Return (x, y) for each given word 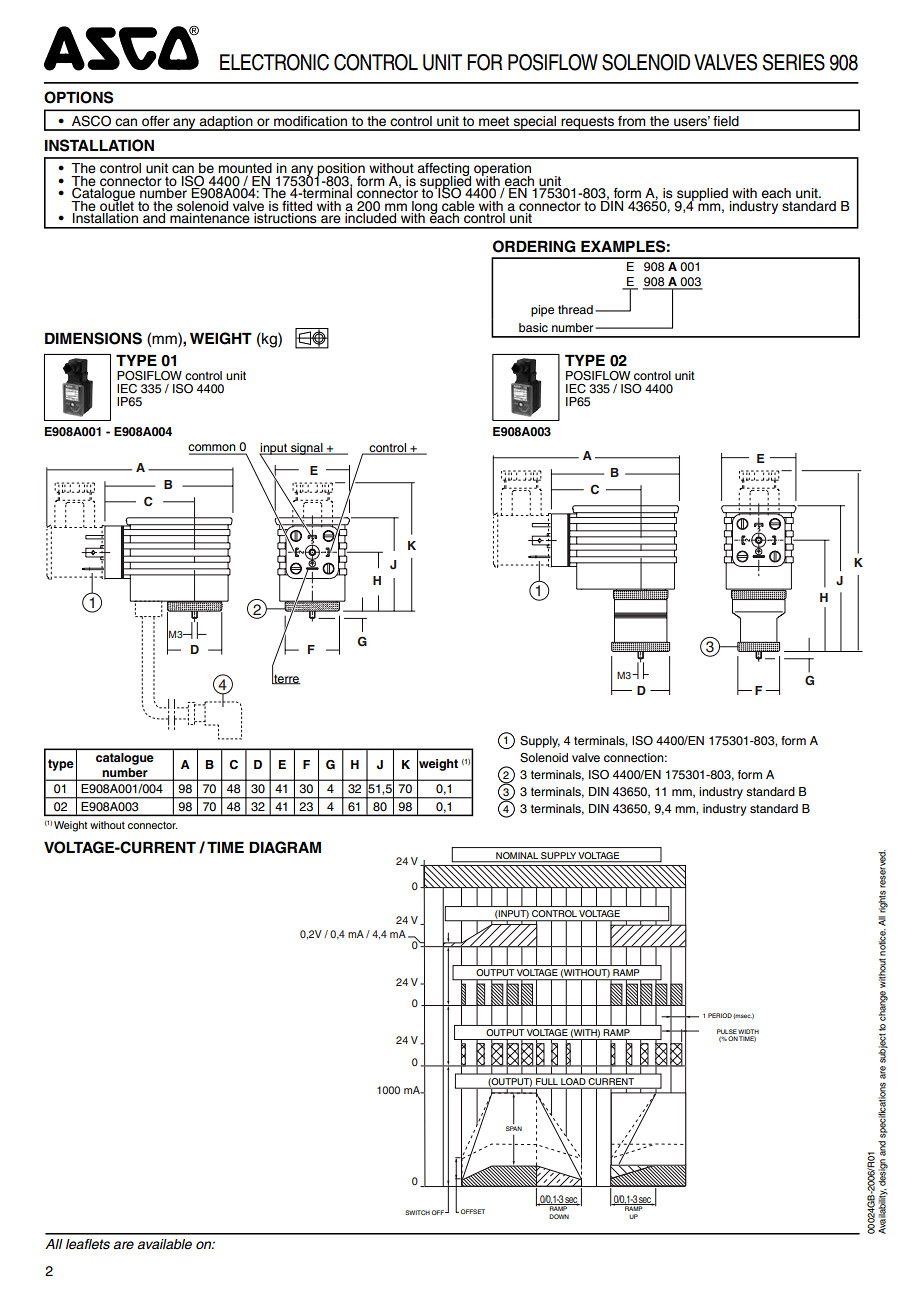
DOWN (559, 1216)
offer (156, 121)
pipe (542, 311)
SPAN (514, 1128)
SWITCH (417, 1212)
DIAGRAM (285, 847)
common (213, 449)
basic (533, 327)
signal (307, 449)
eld (730, 121)
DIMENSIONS (93, 338)
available (164, 1244)
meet (494, 121)
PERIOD (720, 1015)
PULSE (727, 1031)
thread (575, 309)
